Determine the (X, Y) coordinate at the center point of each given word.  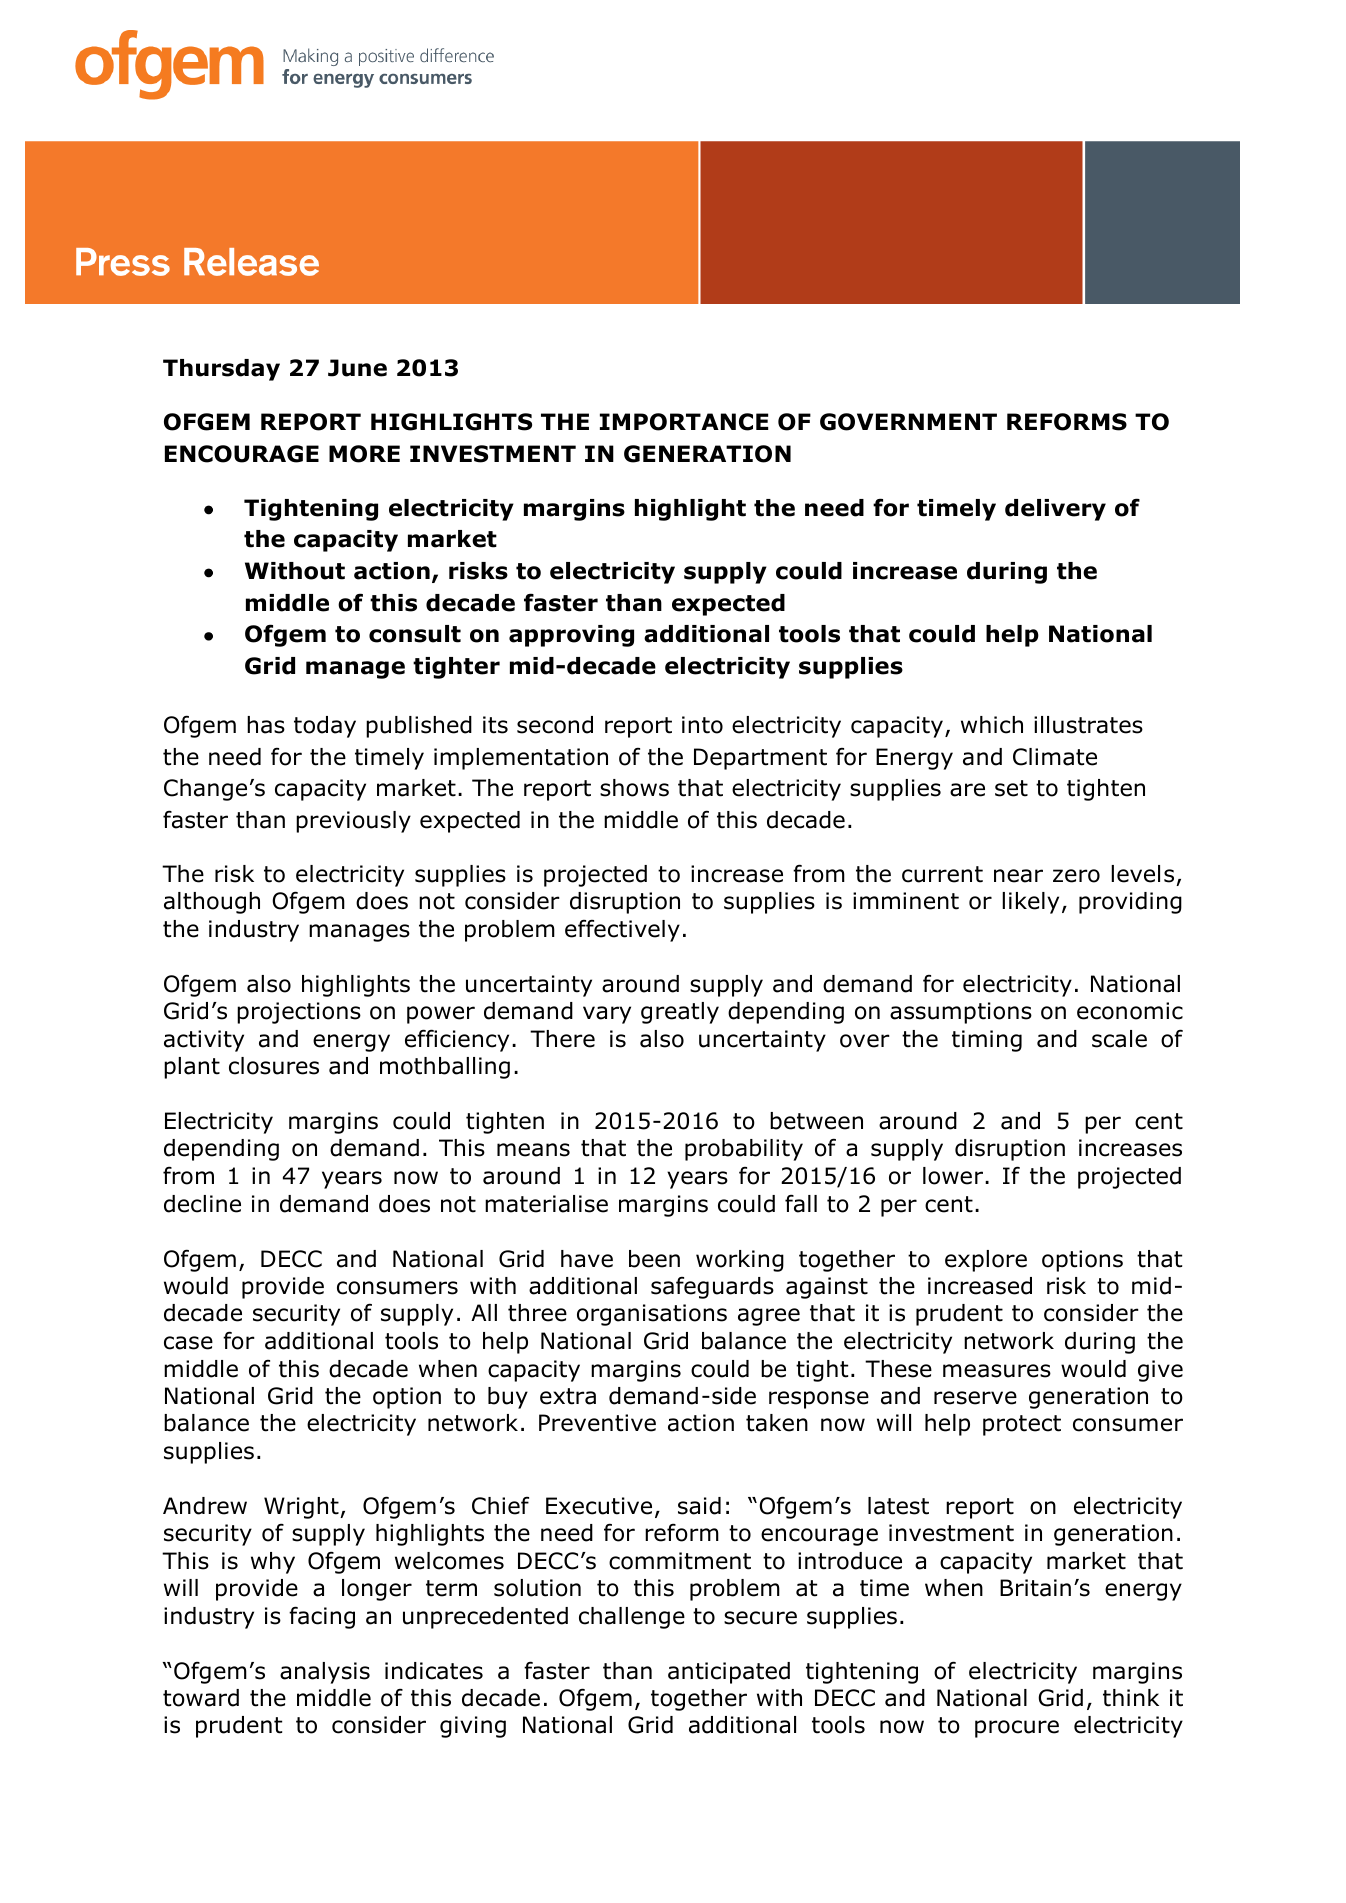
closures (274, 1066)
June (357, 368)
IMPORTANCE (684, 422)
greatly (680, 1013)
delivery (1055, 510)
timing (987, 1041)
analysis (325, 1673)
